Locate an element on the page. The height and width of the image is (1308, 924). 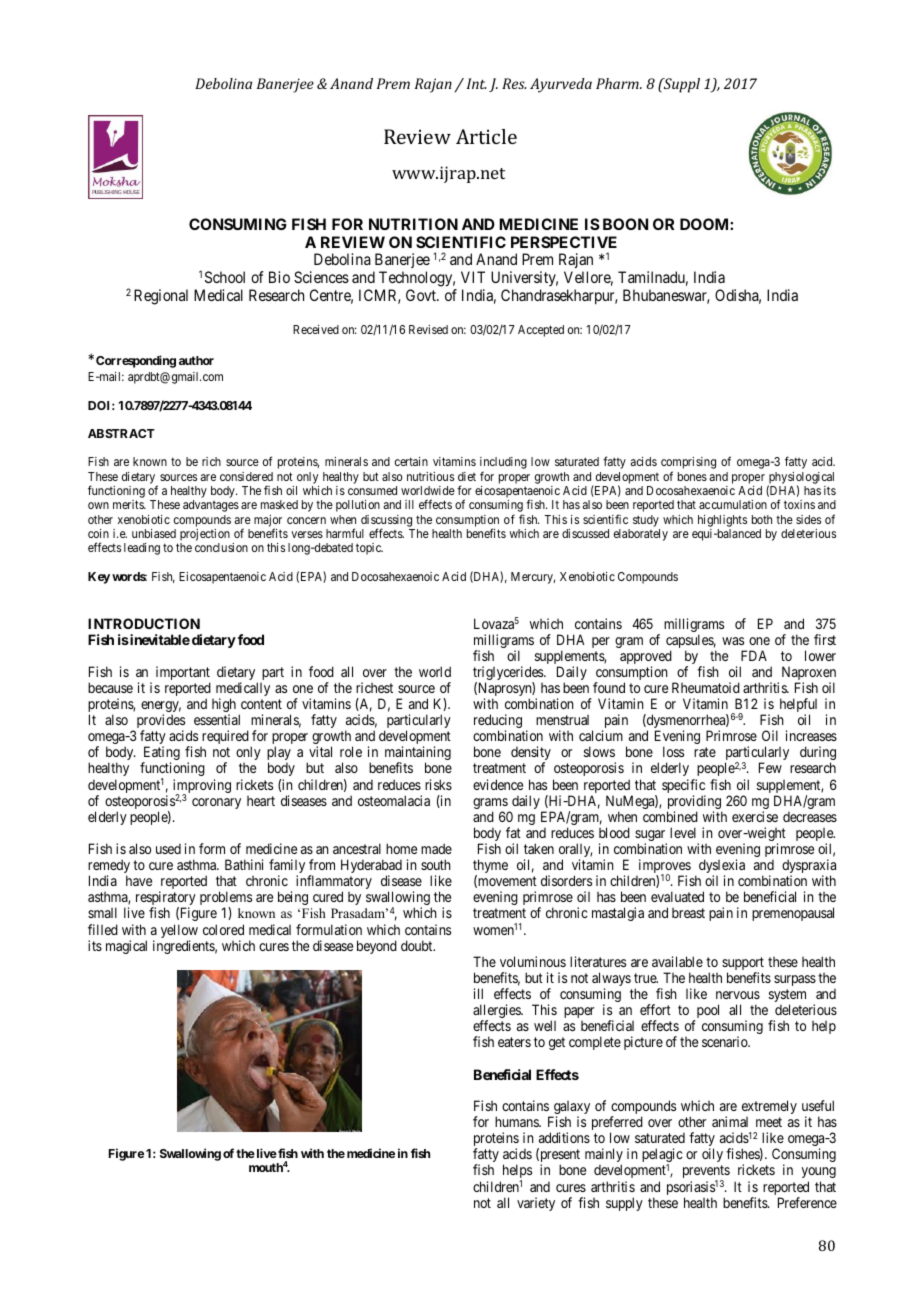
Article is located at coordinates (486, 136).
